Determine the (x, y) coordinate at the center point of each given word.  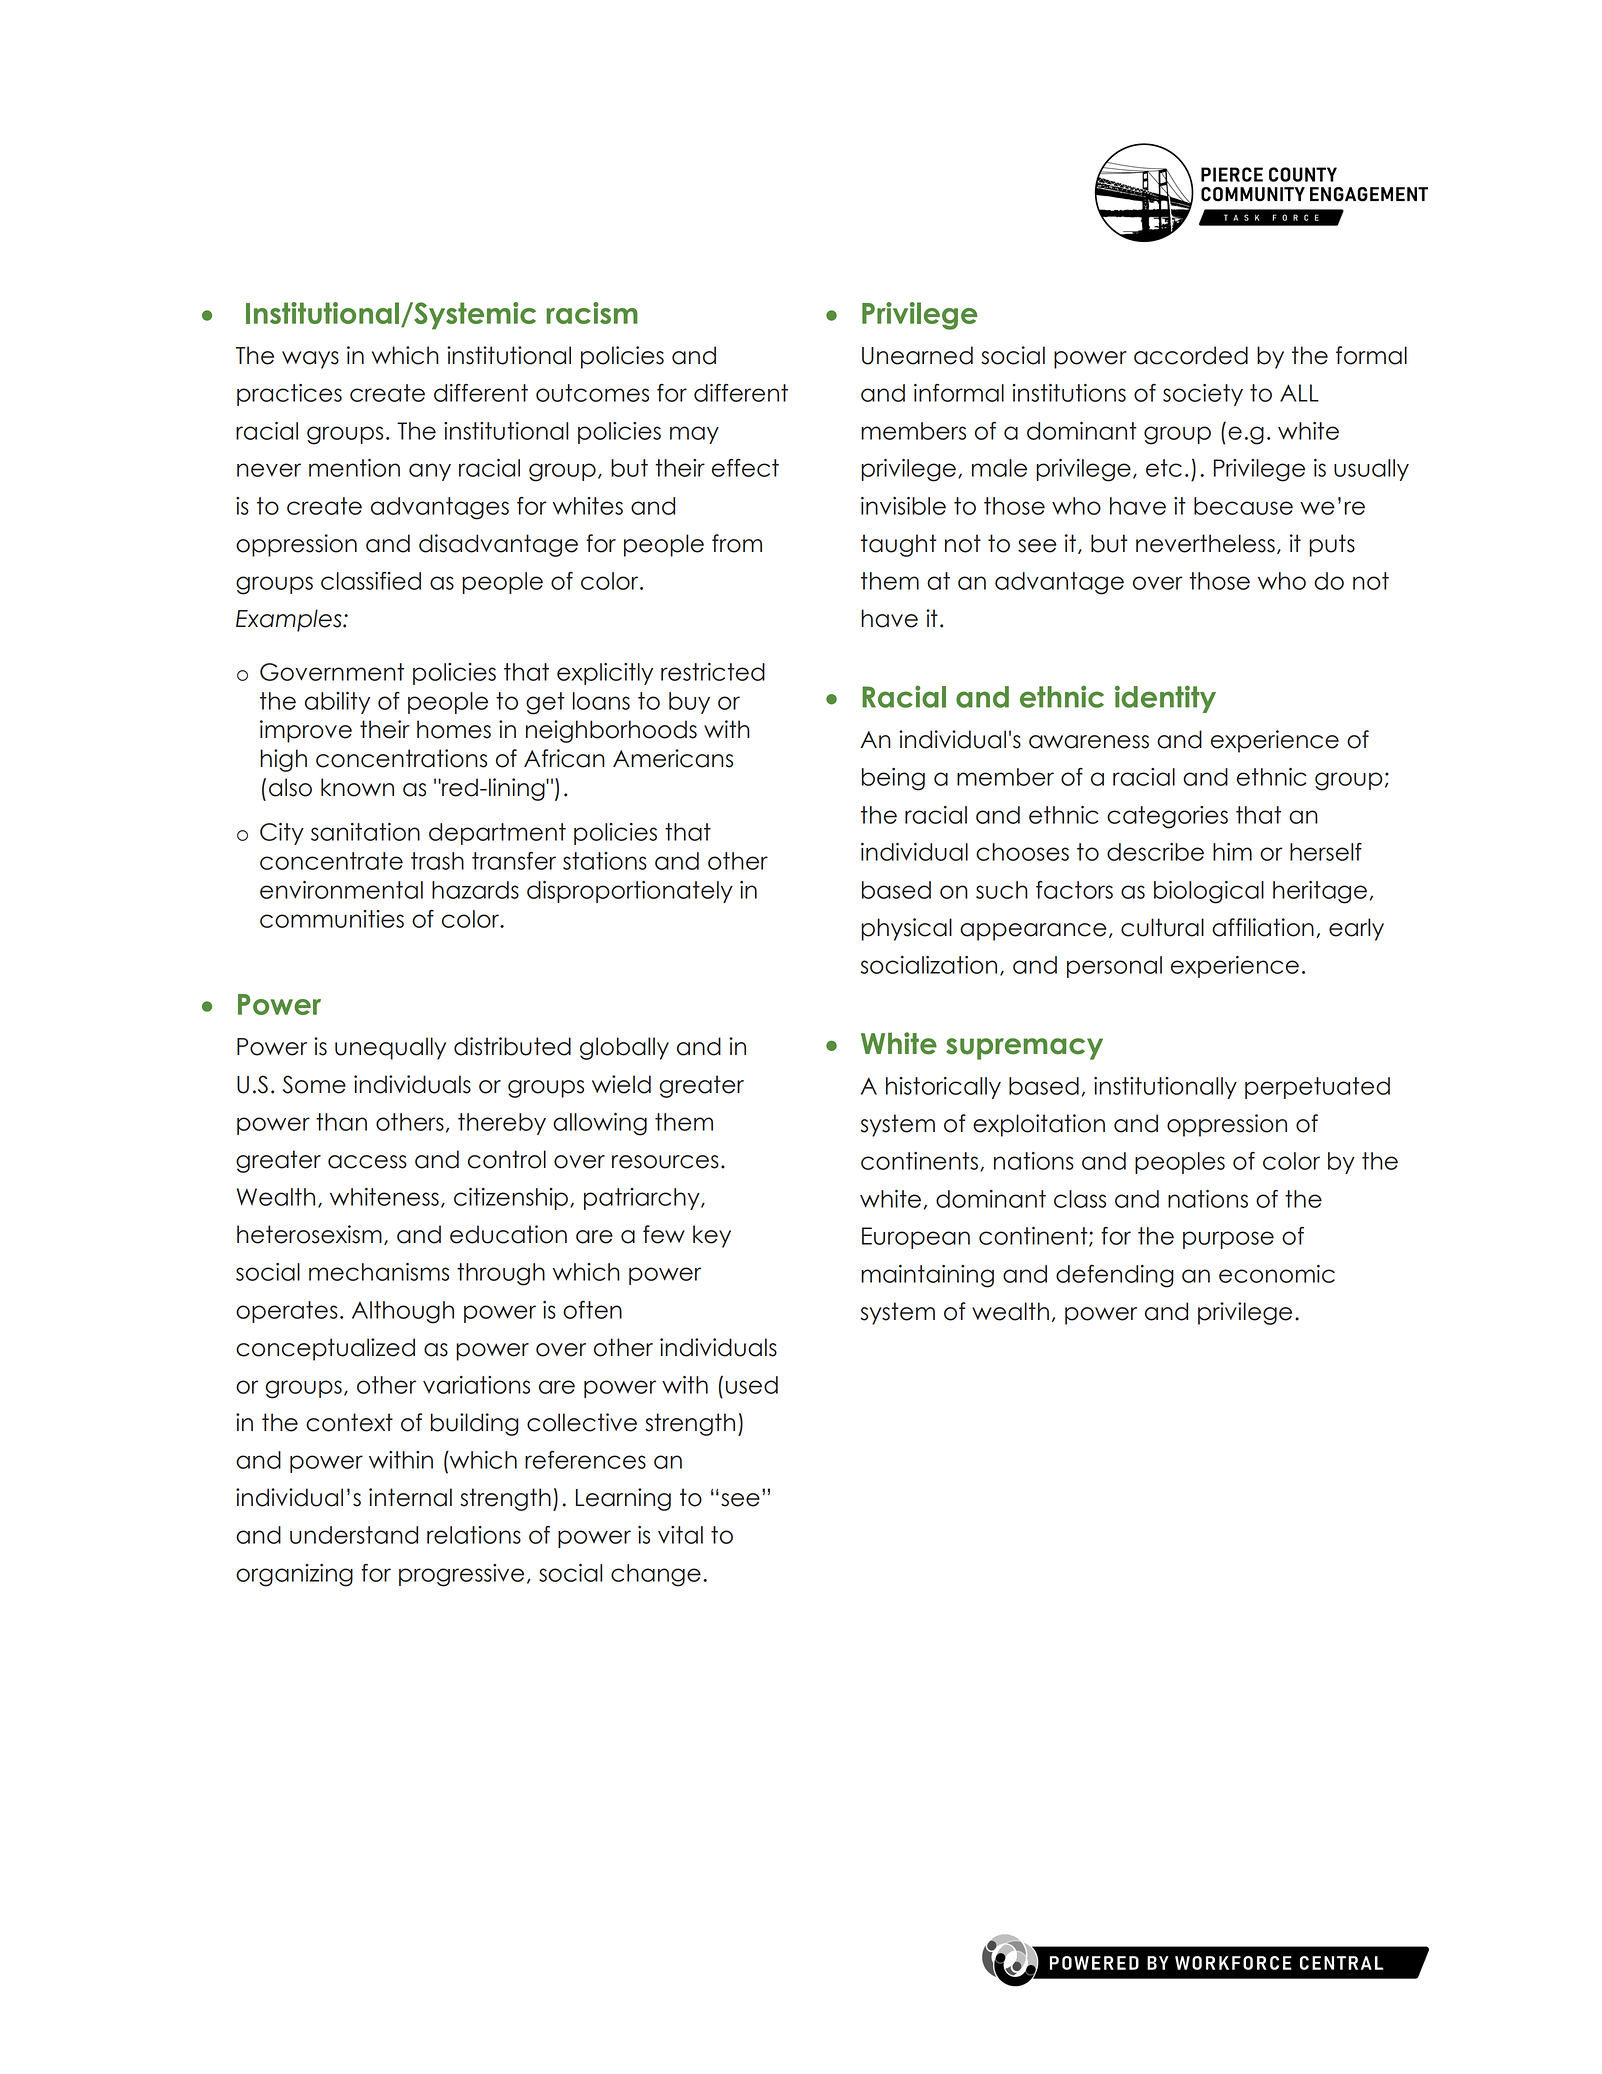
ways (310, 360)
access (367, 1162)
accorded (1191, 355)
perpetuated (1317, 1088)
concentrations (401, 758)
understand (354, 1535)
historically (943, 1088)
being (893, 779)
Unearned (917, 355)
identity (1165, 699)
